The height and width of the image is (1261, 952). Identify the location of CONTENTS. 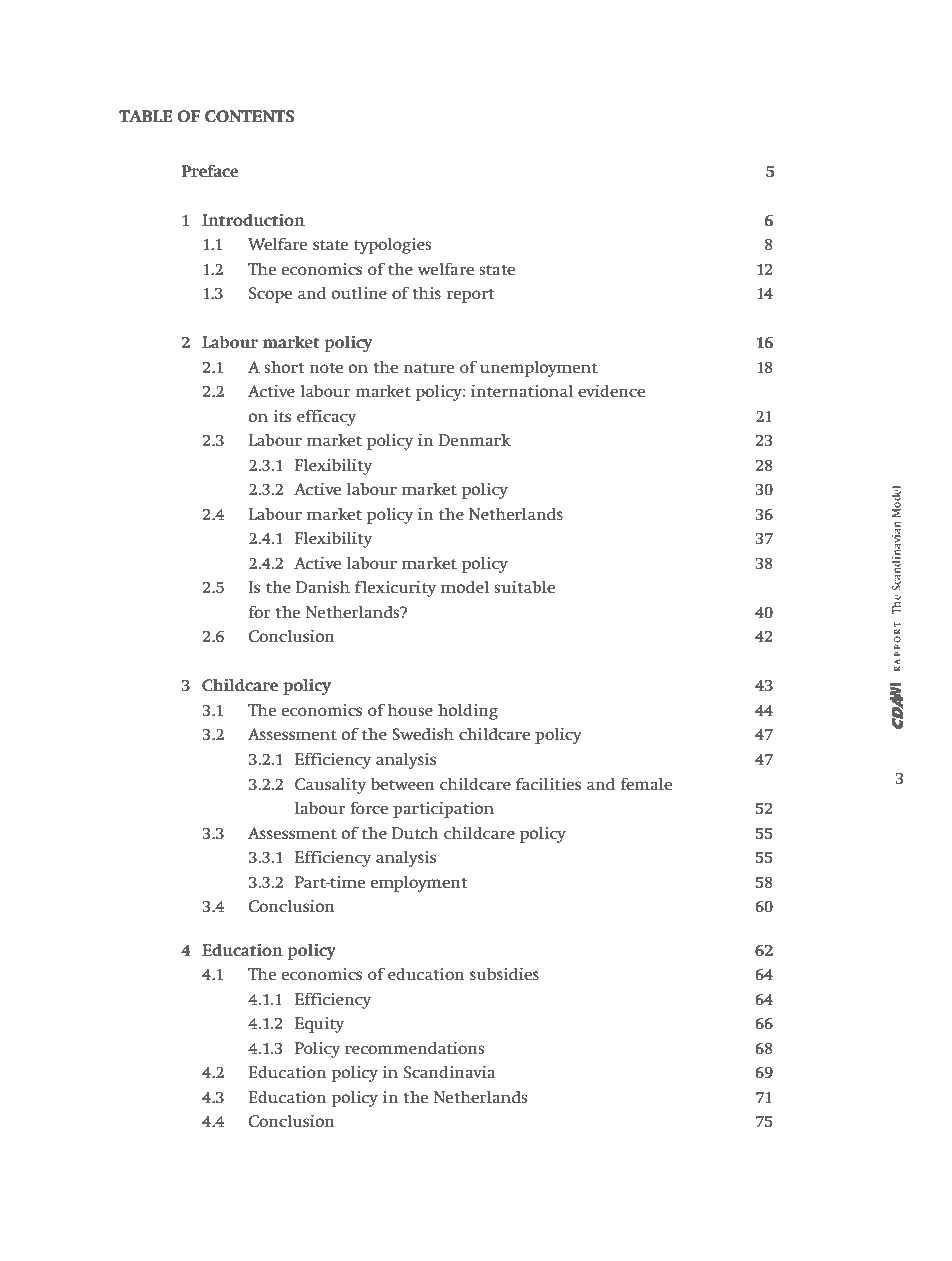
(249, 116).
